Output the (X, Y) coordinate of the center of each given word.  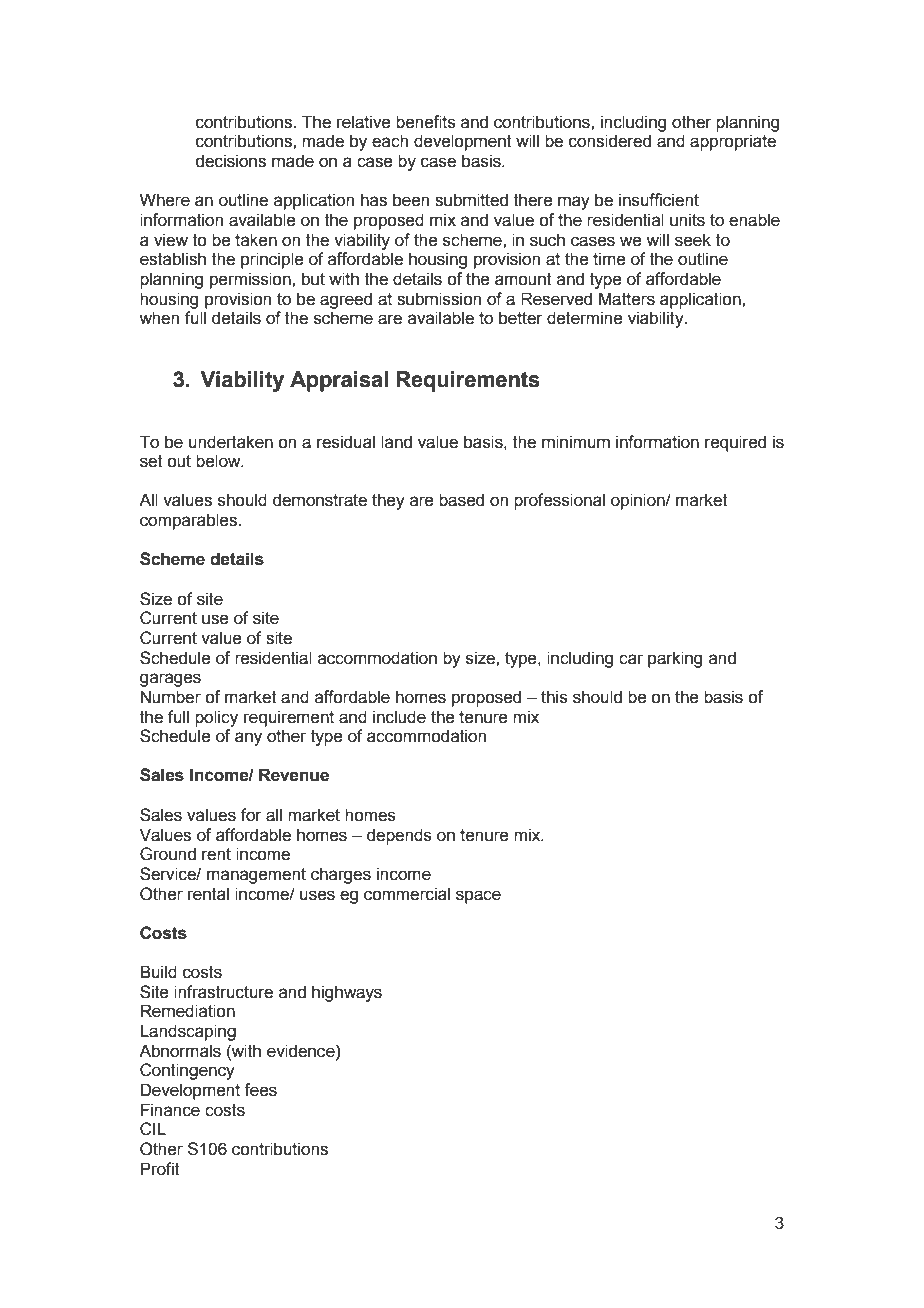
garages (170, 680)
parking (675, 659)
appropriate (733, 142)
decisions (231, 161)
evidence (302, 1051)
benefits (426, 122)
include (399, 717)
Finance (170, 1110)
